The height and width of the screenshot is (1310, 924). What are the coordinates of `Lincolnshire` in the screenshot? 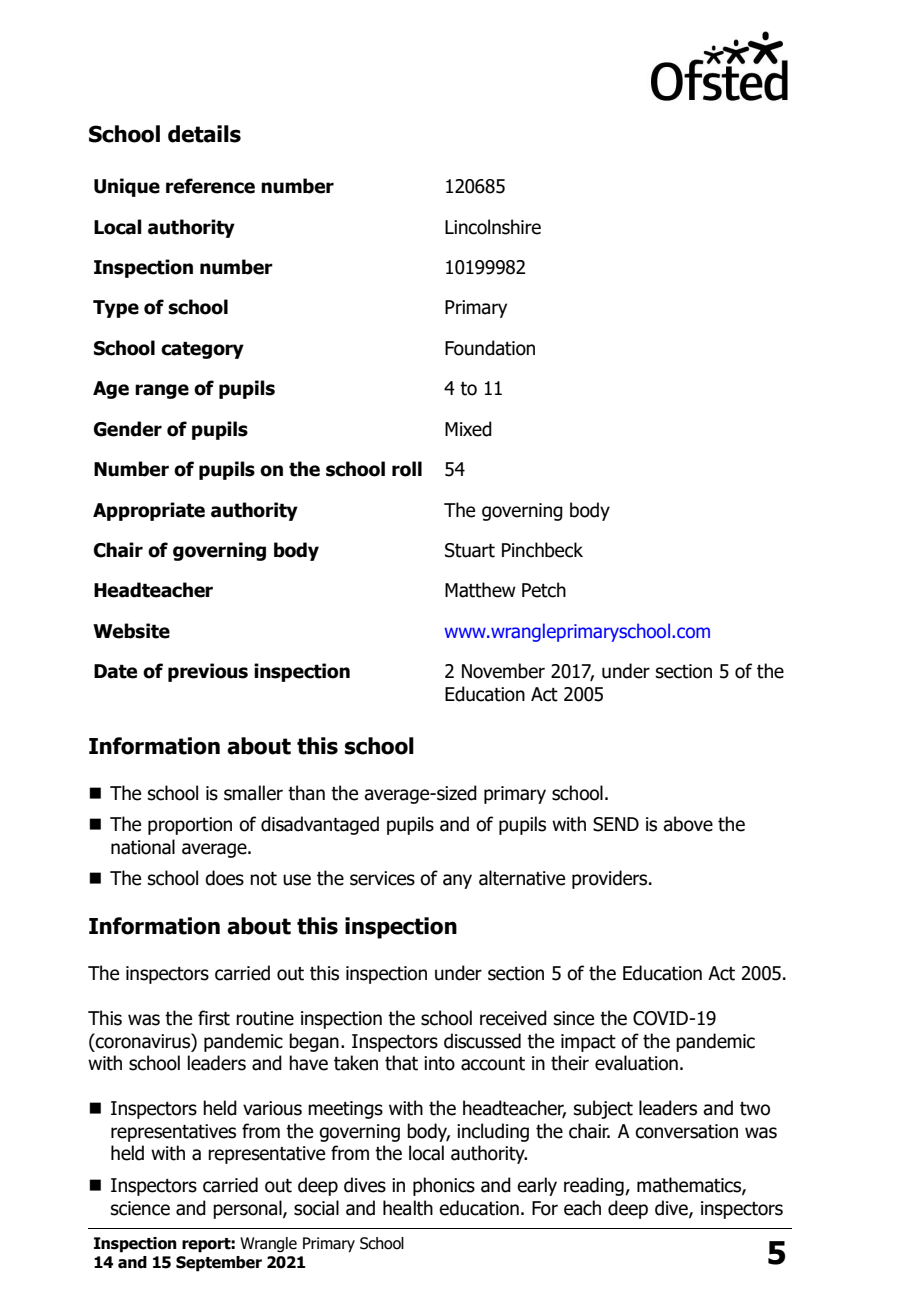 It's located at (493, 227).
